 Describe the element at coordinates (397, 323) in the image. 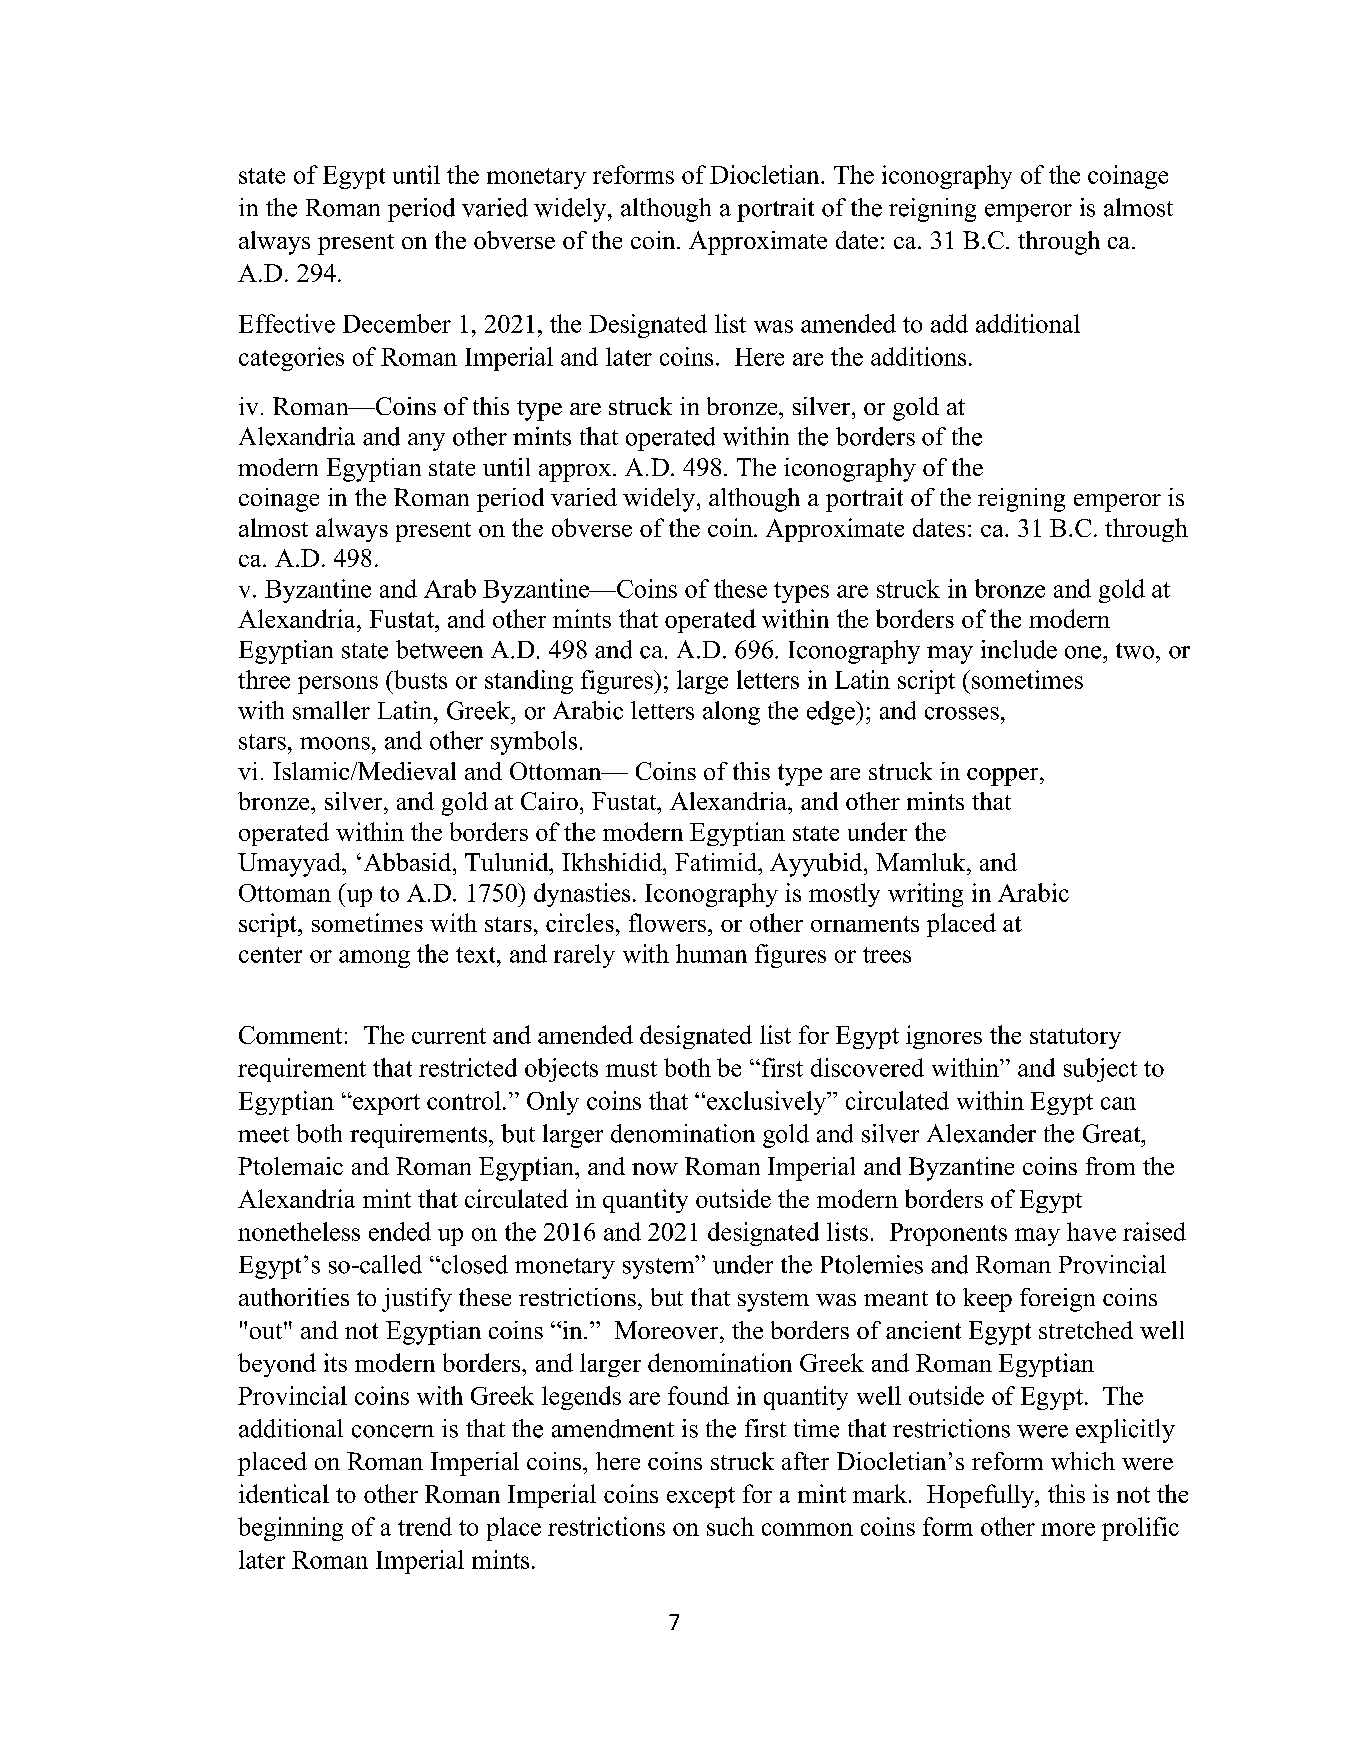

I see `December` at that location.
